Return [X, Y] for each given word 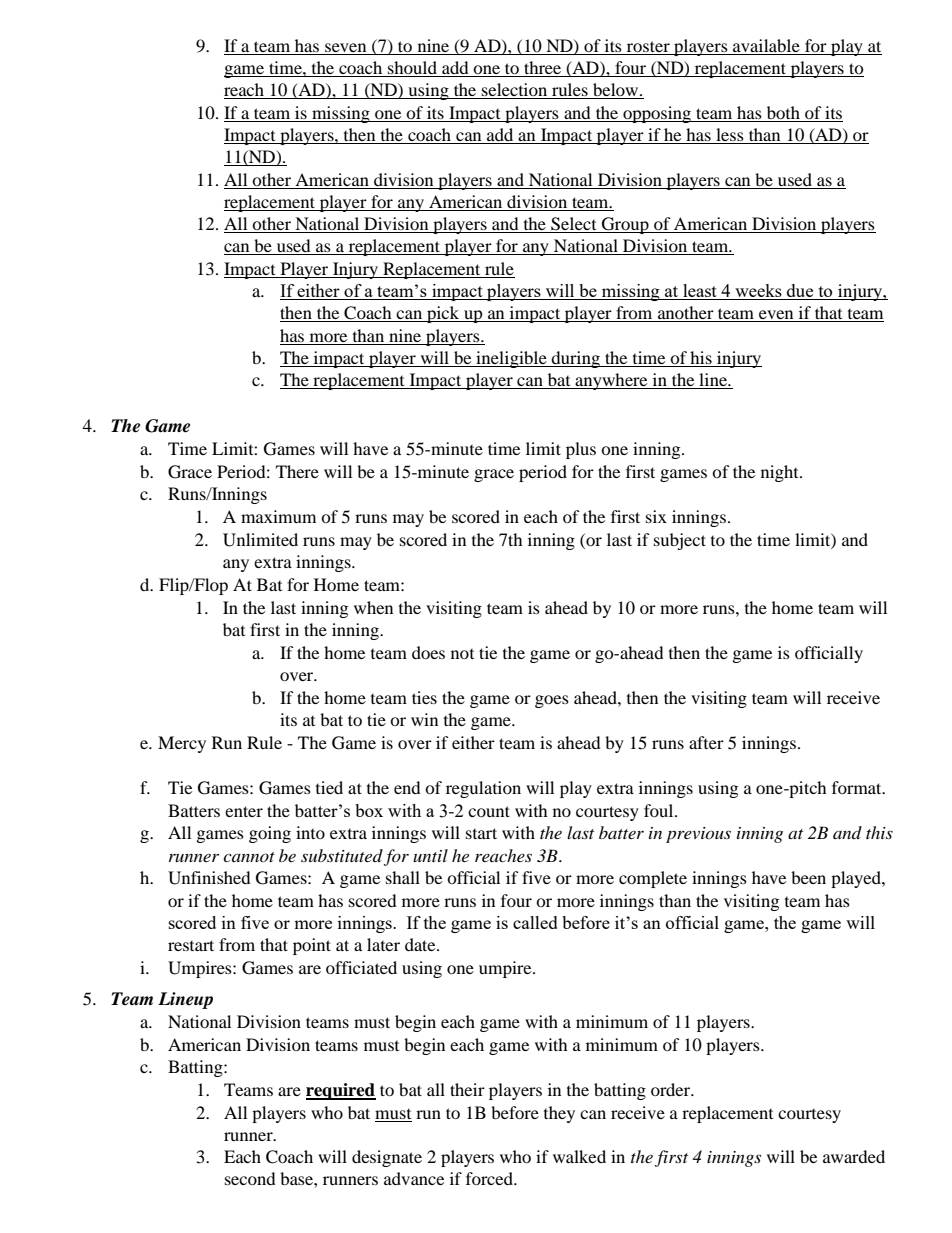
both [783, 112]
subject [680, 541]
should [412, 69]
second [250, 1178]
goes [552, 701]
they [559, 1114]
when [373, 607]
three [542, 69]
